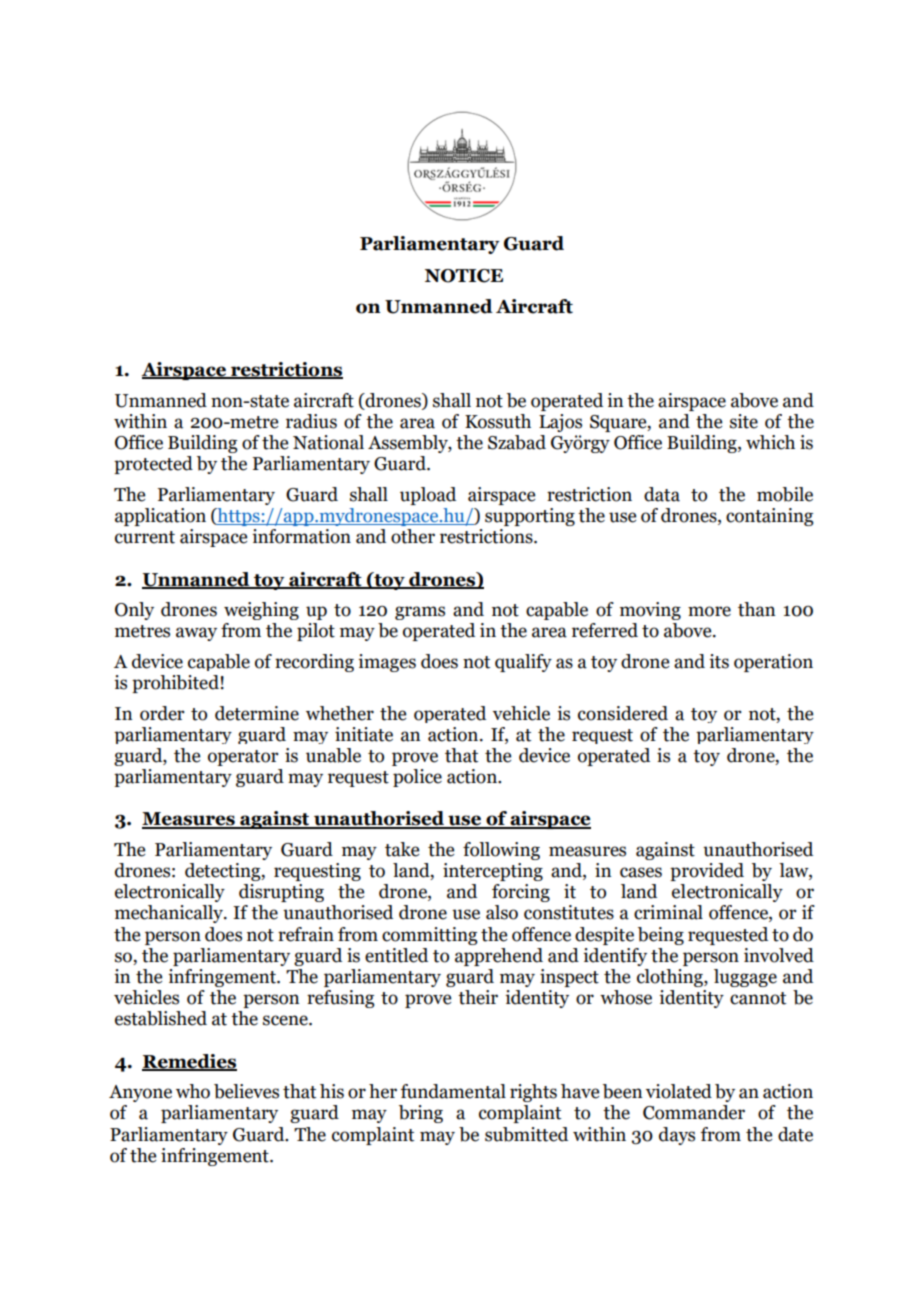 Image resolution: width=924 pixels, height=1308 pixels. What do you see at coordinates (311, 421) in the screenshot?
I see `radius` at bounding box center [311, 421].
